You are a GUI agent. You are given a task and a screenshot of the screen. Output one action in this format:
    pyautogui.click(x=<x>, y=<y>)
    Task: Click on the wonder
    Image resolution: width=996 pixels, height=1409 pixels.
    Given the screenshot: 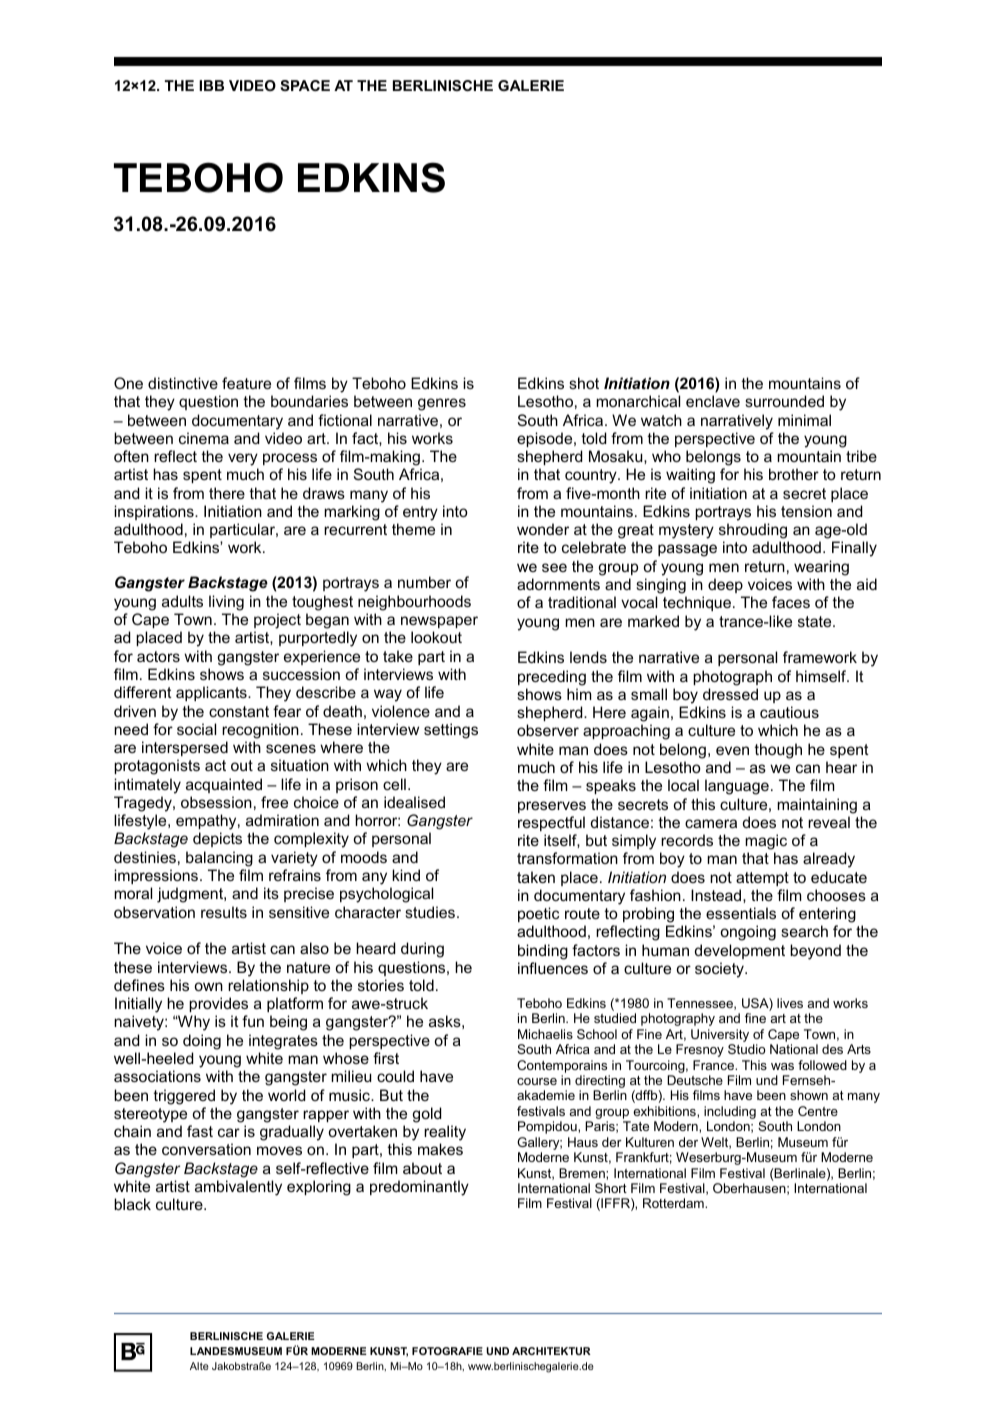 What is the action you would take?
    pyautogui.click(x=543, y=529)
